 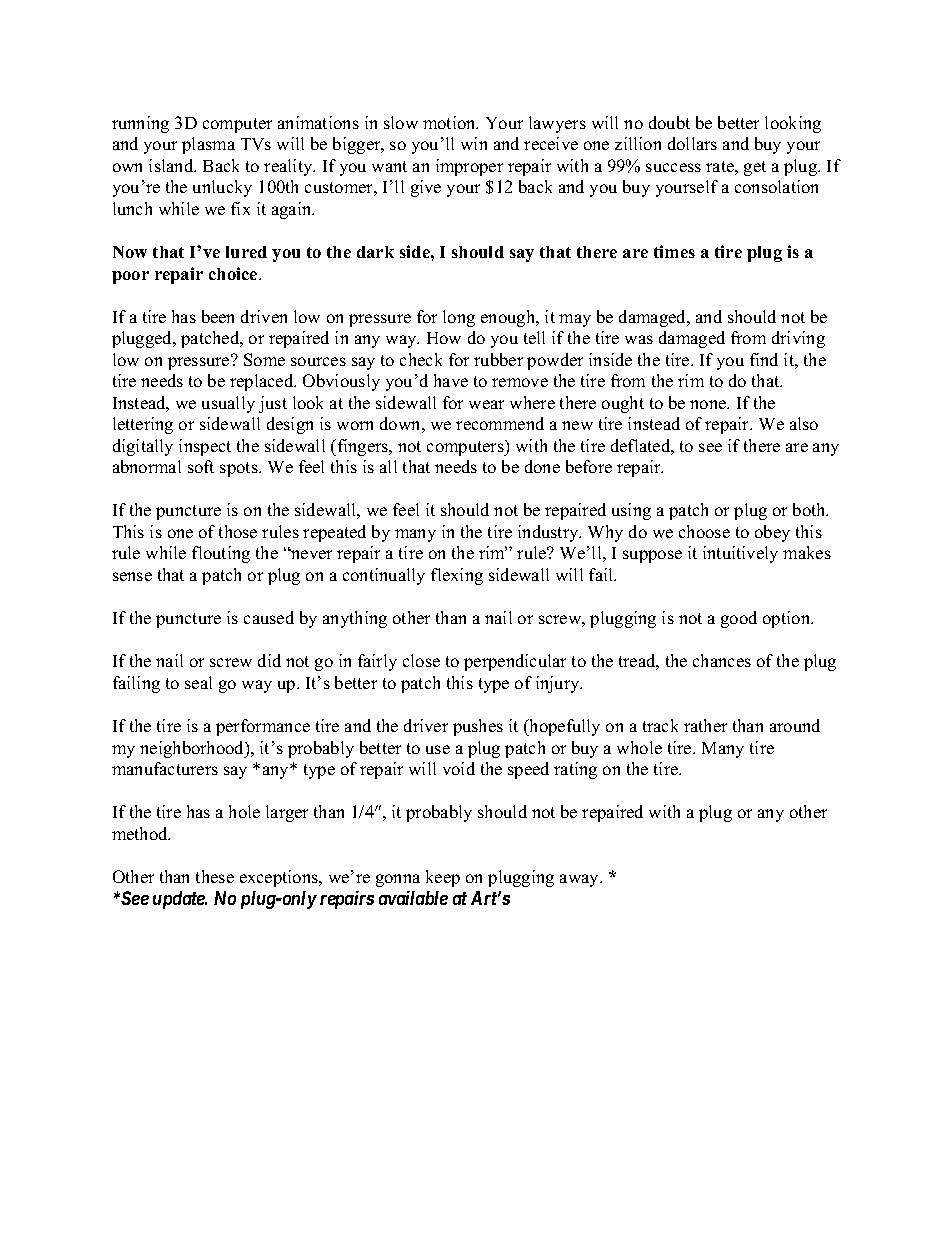 I want to click on inspect, so click(x=205, y=447).
